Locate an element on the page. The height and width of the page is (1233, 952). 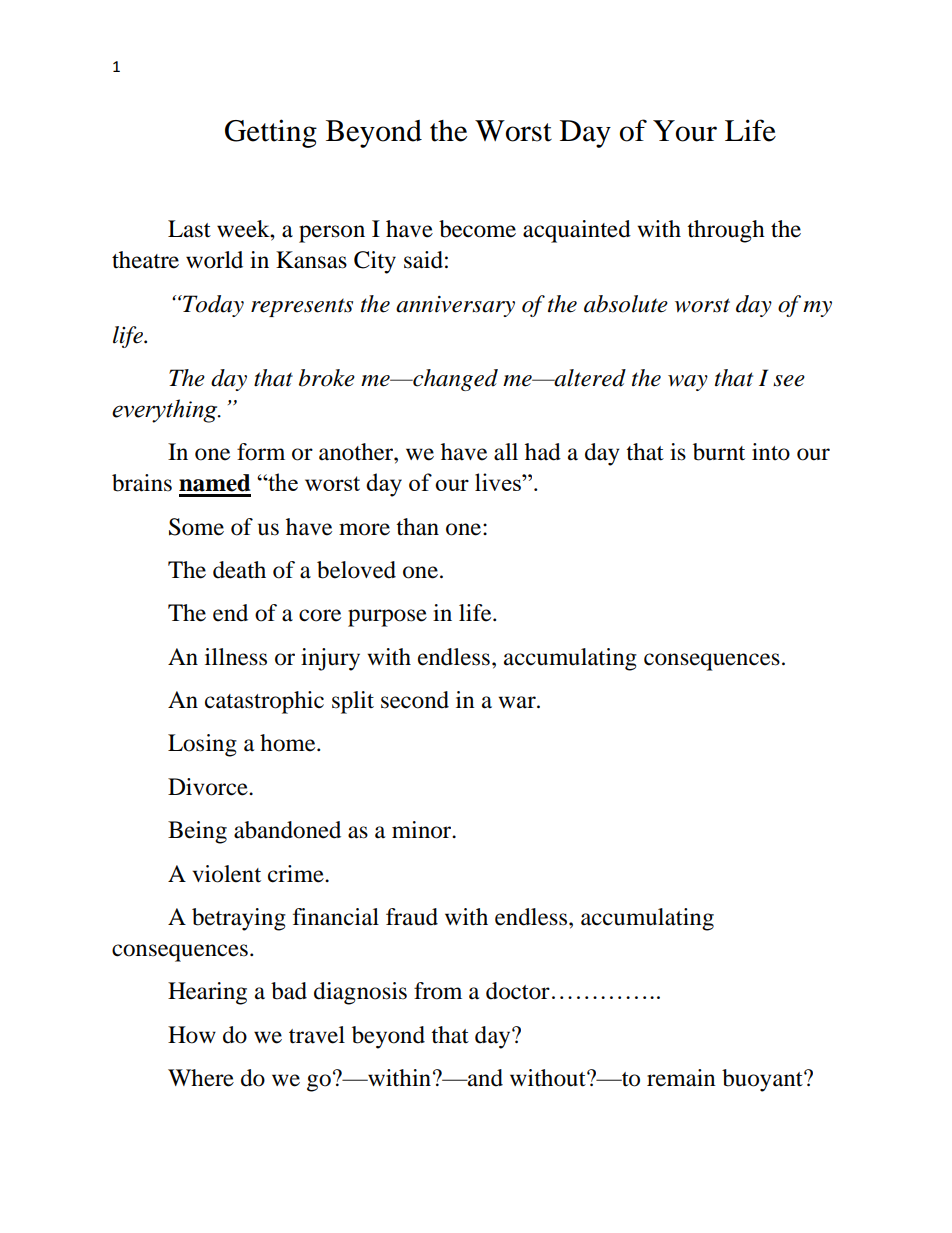
How is located at coordinates (192, 1035).
